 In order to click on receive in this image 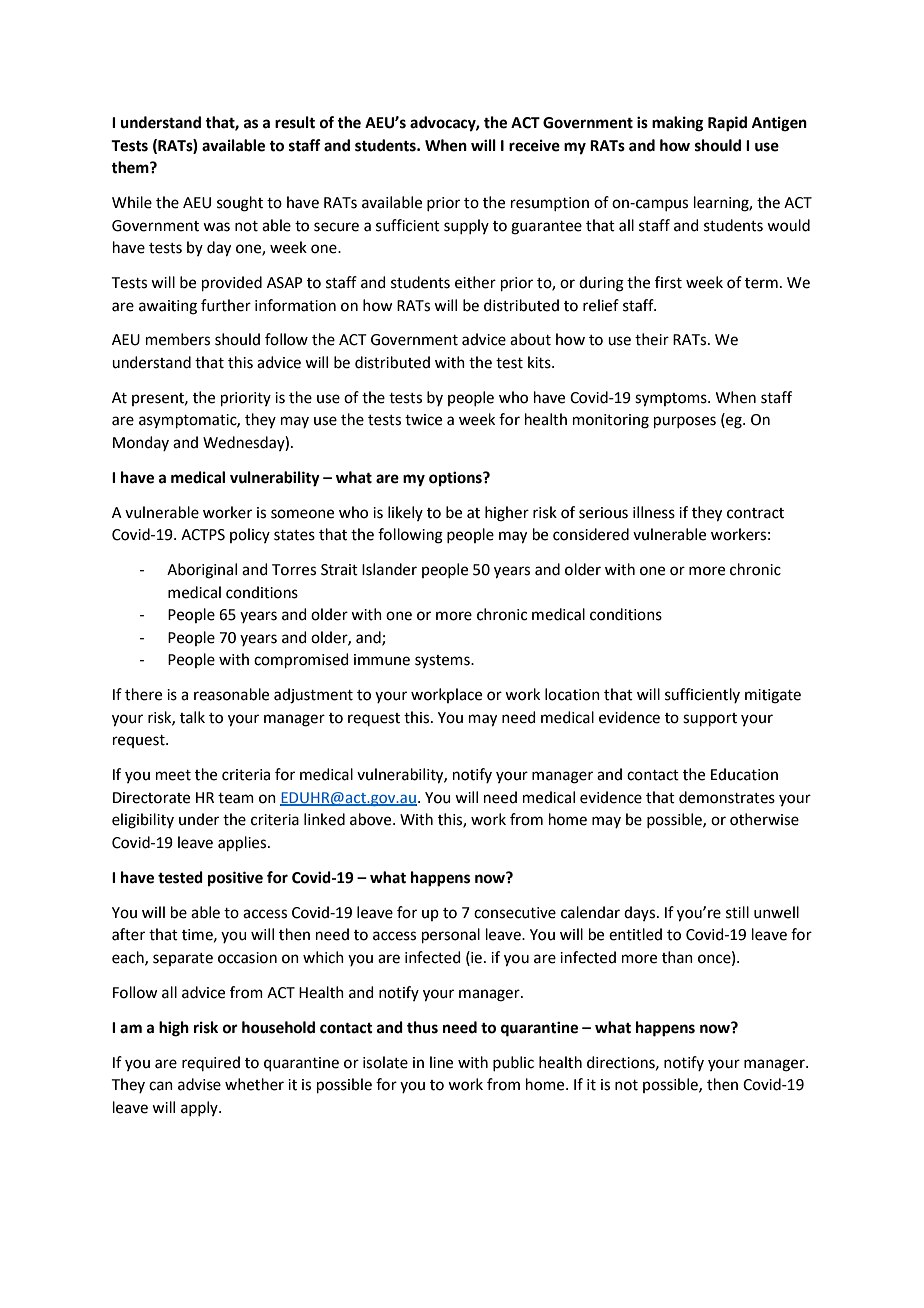, I will do `click(534, 145)`.
